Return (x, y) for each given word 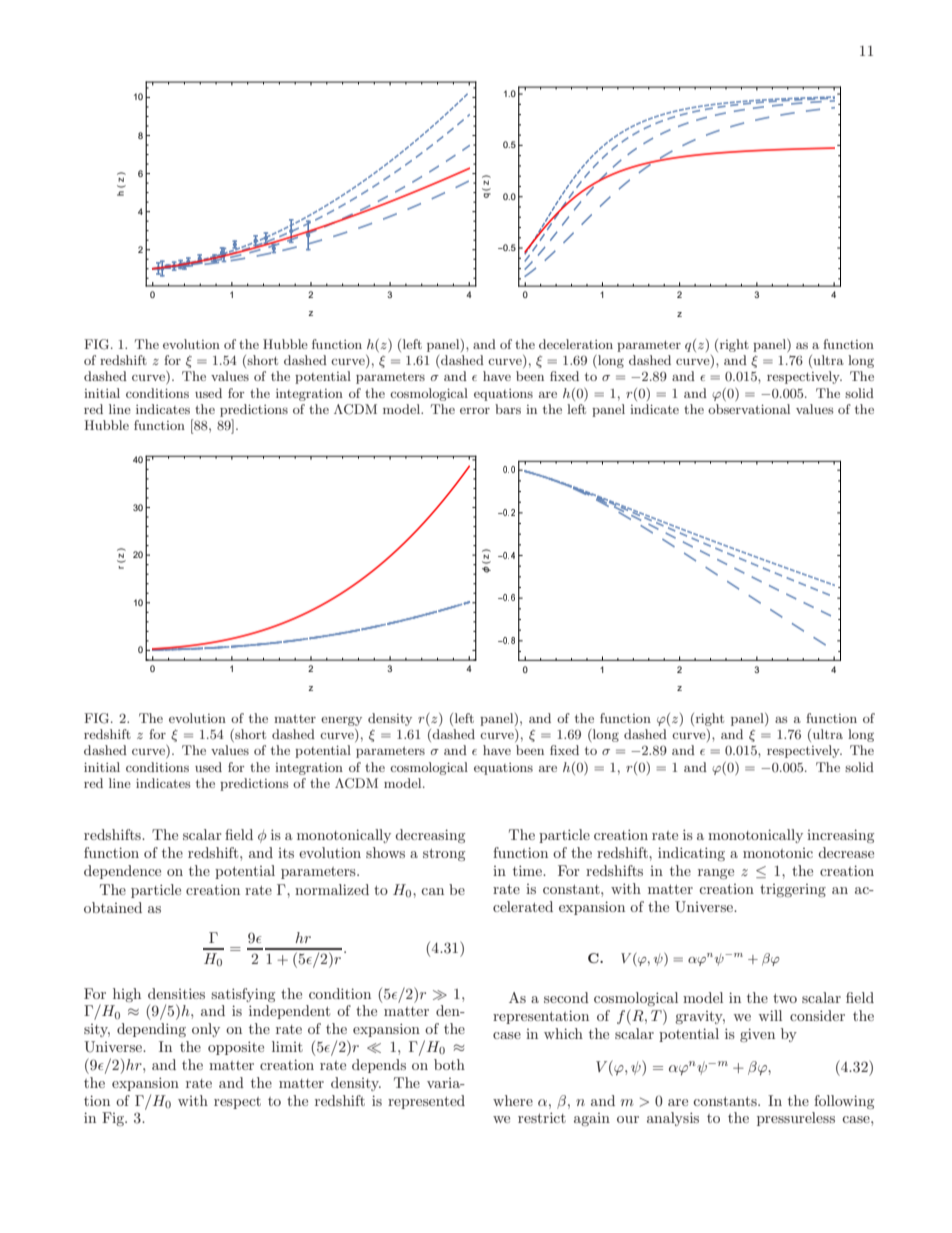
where (513, 1100)
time (528, 870)
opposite (236, 1048)
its (286, 853)
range (716, 874)
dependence (122, 872)
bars (508, 409)
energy (341, 721)
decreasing (430, 836)
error (475, 411)
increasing (840, 836)
